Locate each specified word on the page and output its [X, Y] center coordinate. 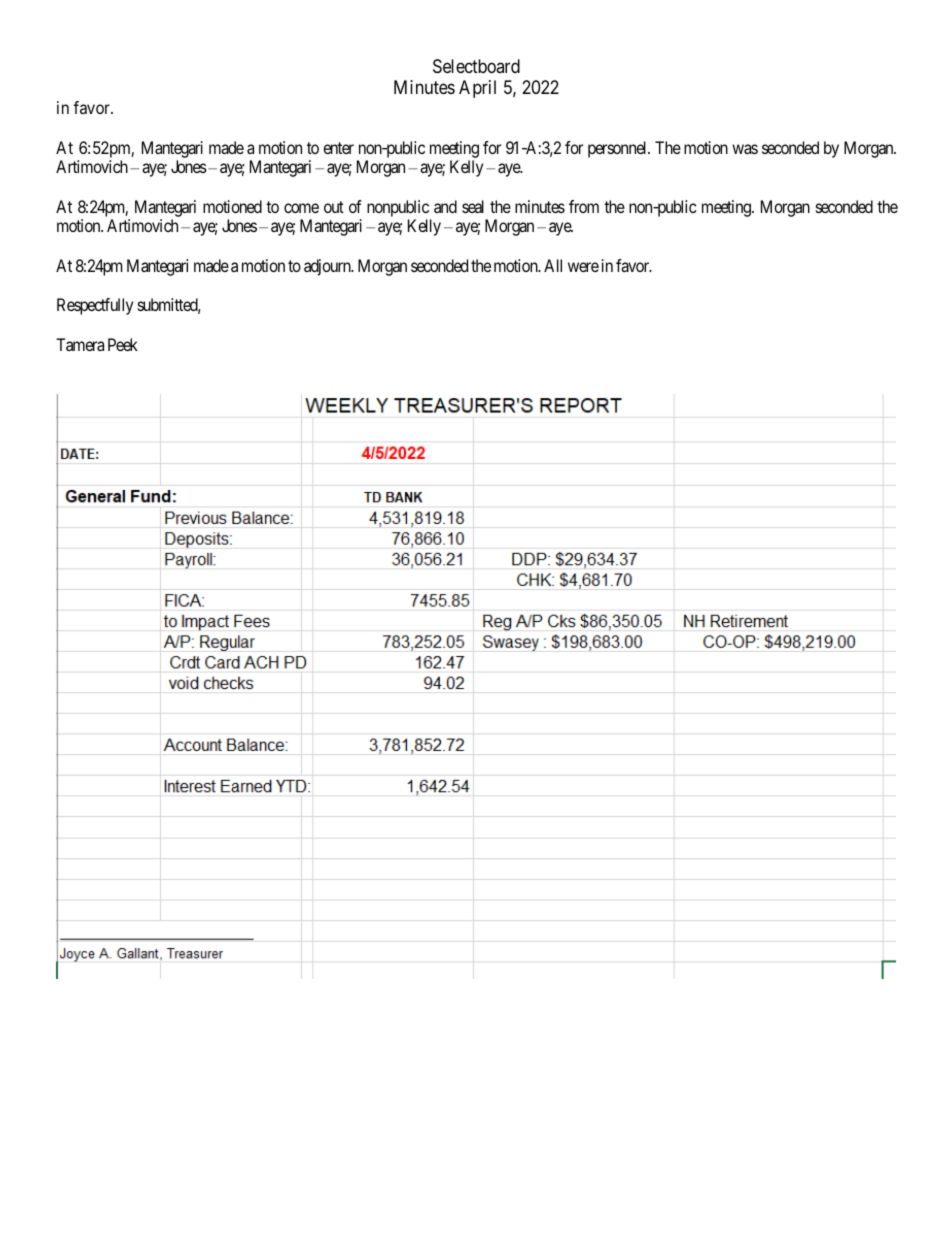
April [477, 89]
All [553, 265]
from [584, 206]
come [301, 208]
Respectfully [95, 306]
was [745, 149]
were [583, 267]
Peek [123, 344]
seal [473, 206]
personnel [619, 149]
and [445, 206]
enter [338, 148]
